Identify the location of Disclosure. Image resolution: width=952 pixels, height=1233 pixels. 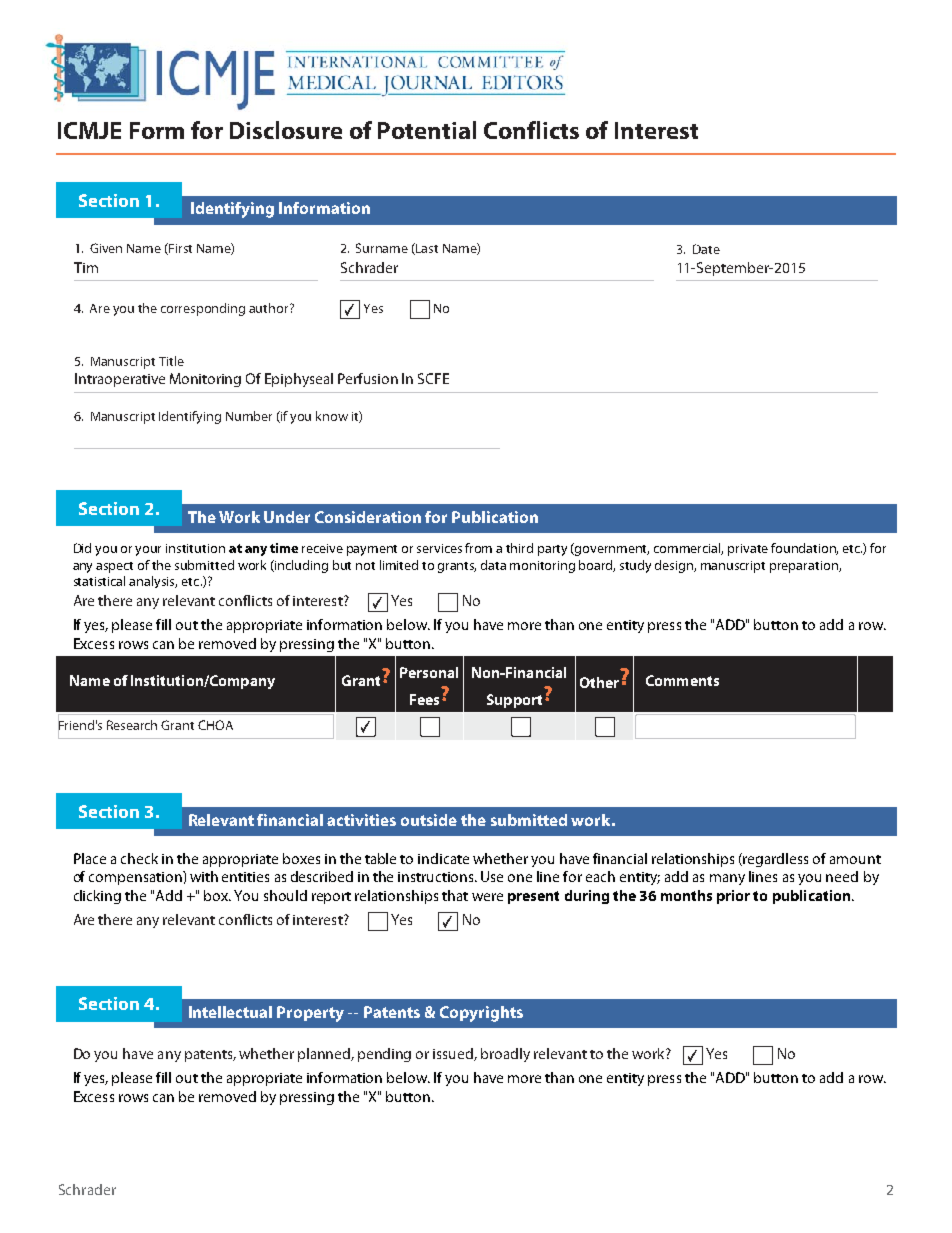
(286, 130).
